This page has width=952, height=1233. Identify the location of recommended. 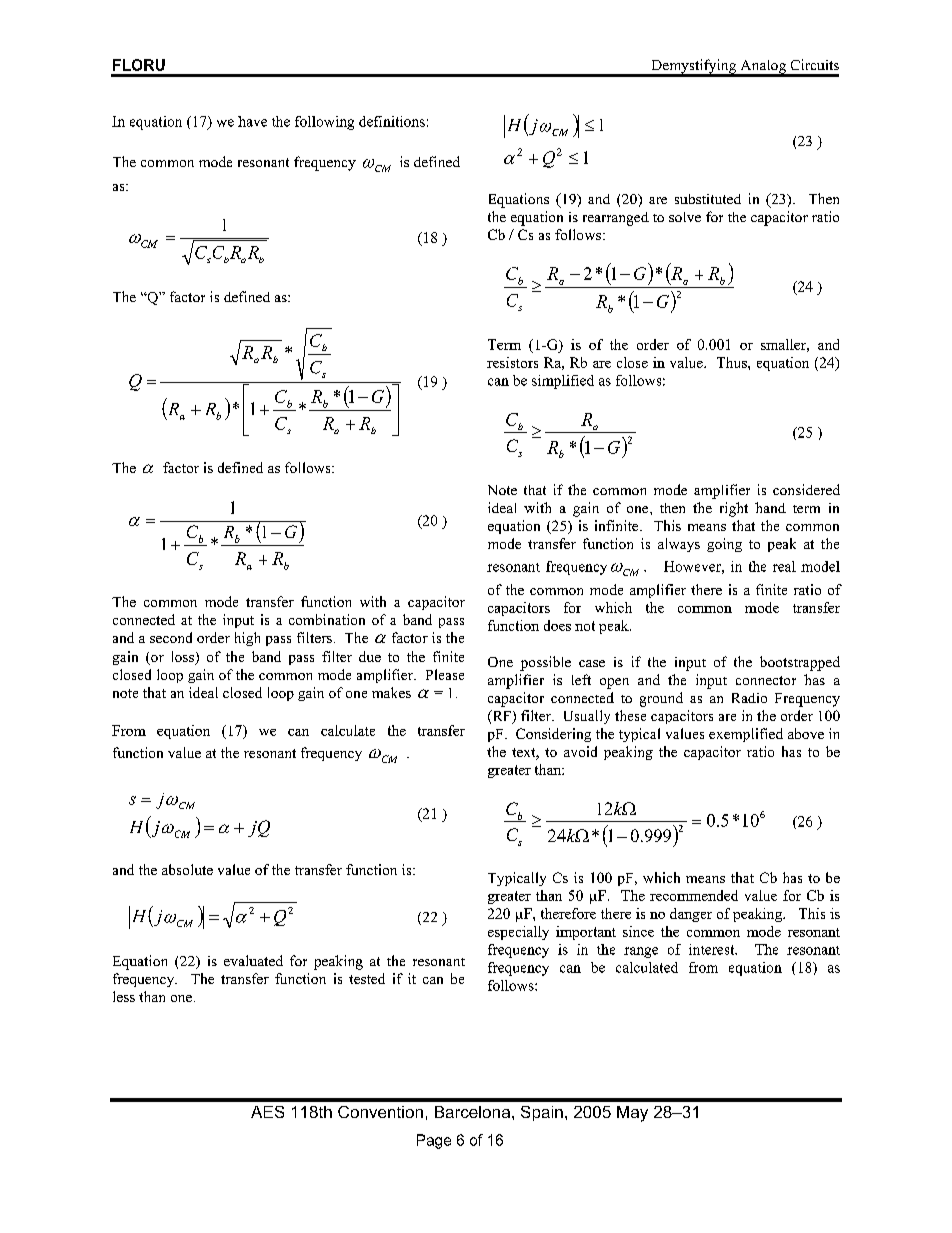
(694, 895).
